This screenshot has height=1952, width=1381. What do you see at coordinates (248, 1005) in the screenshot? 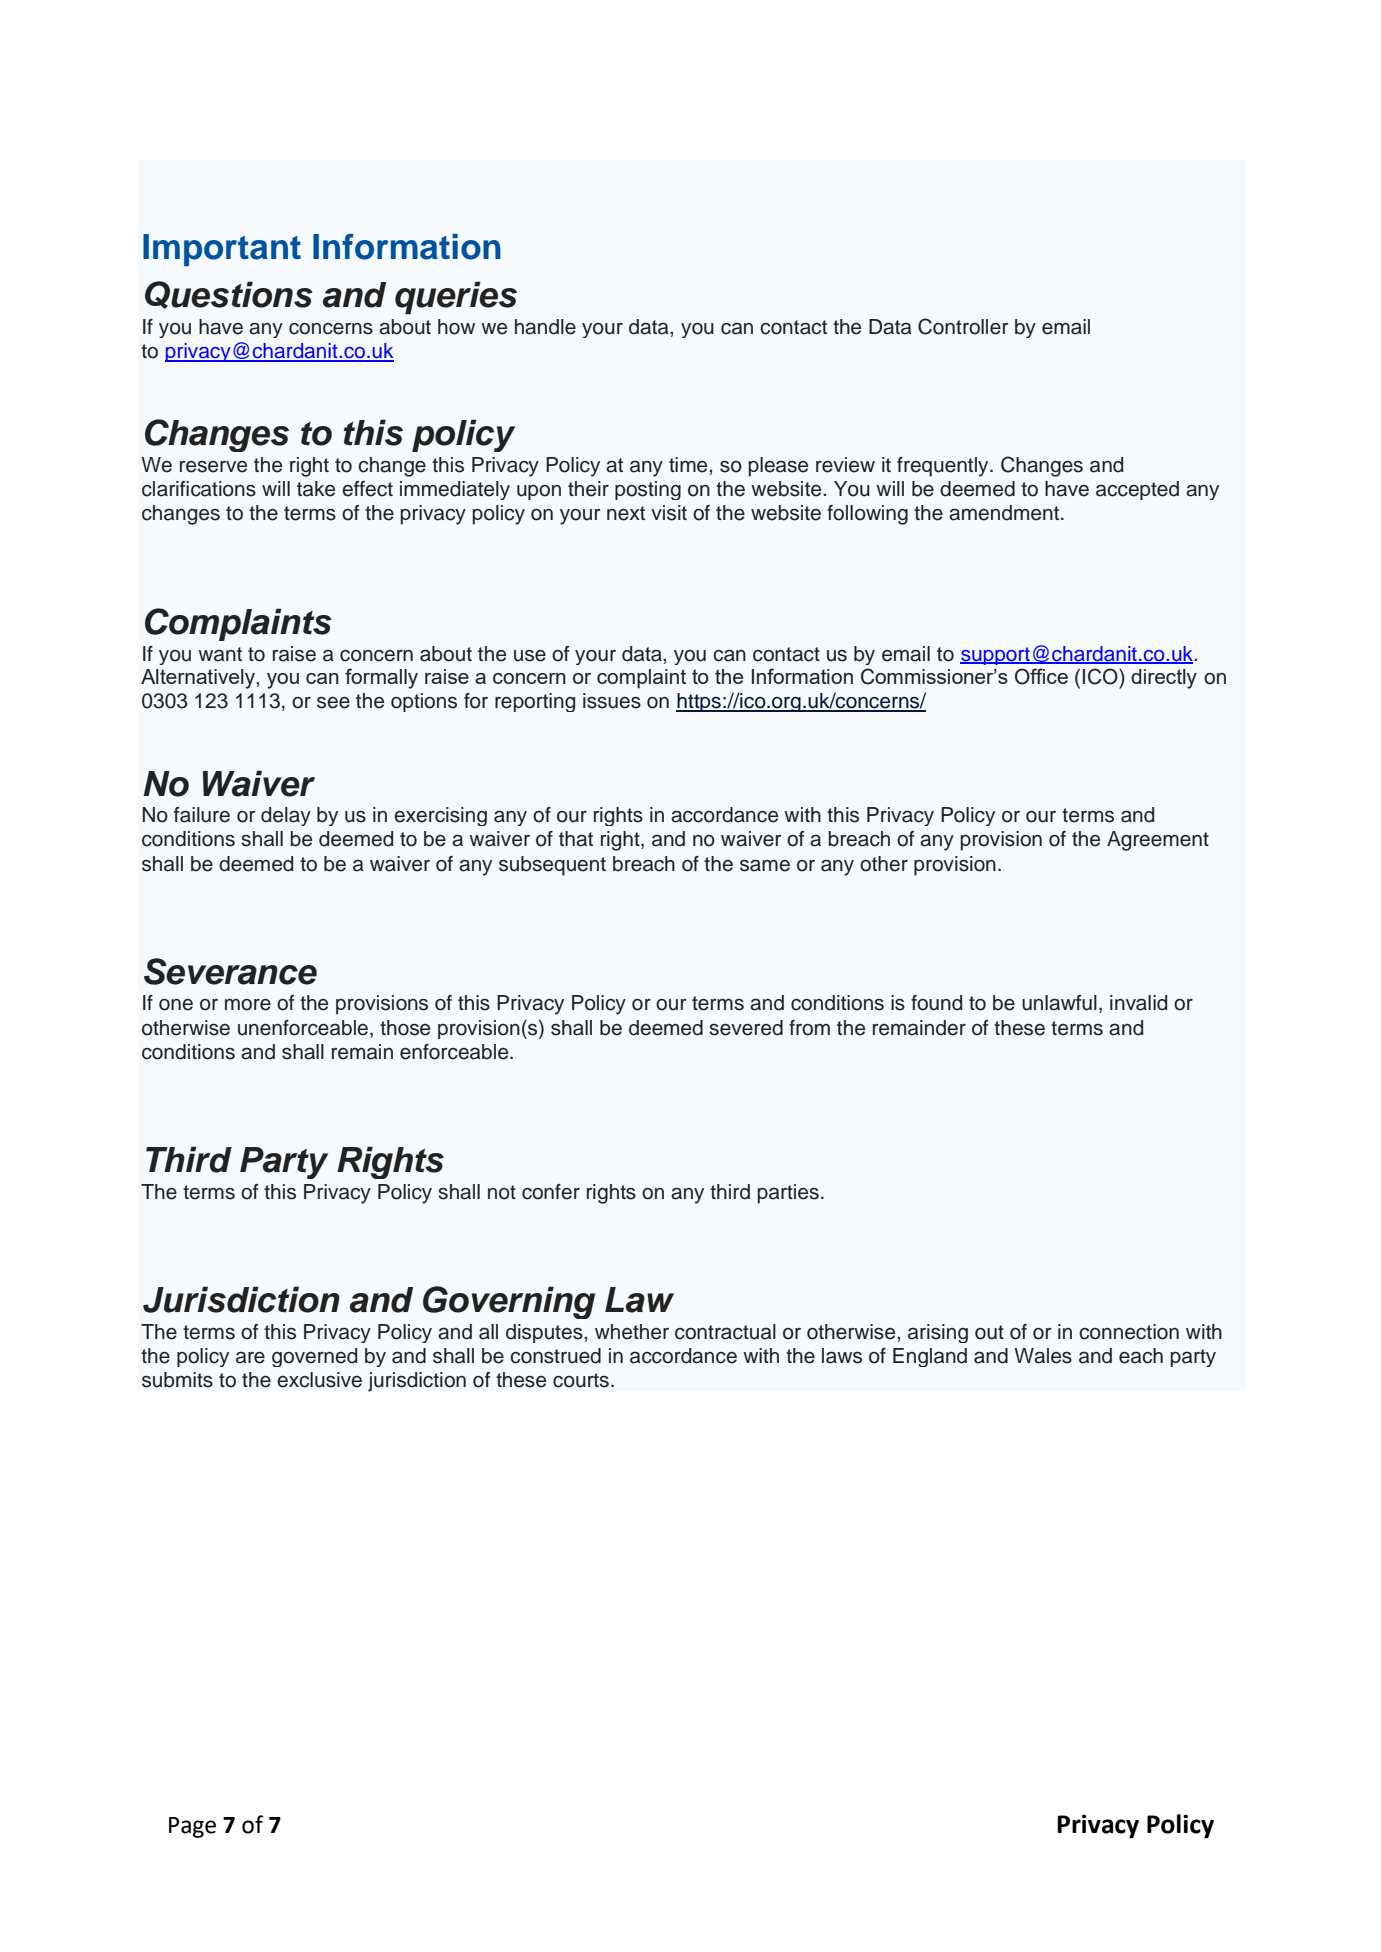
I see `more` at bounding box center [248, 1005].
